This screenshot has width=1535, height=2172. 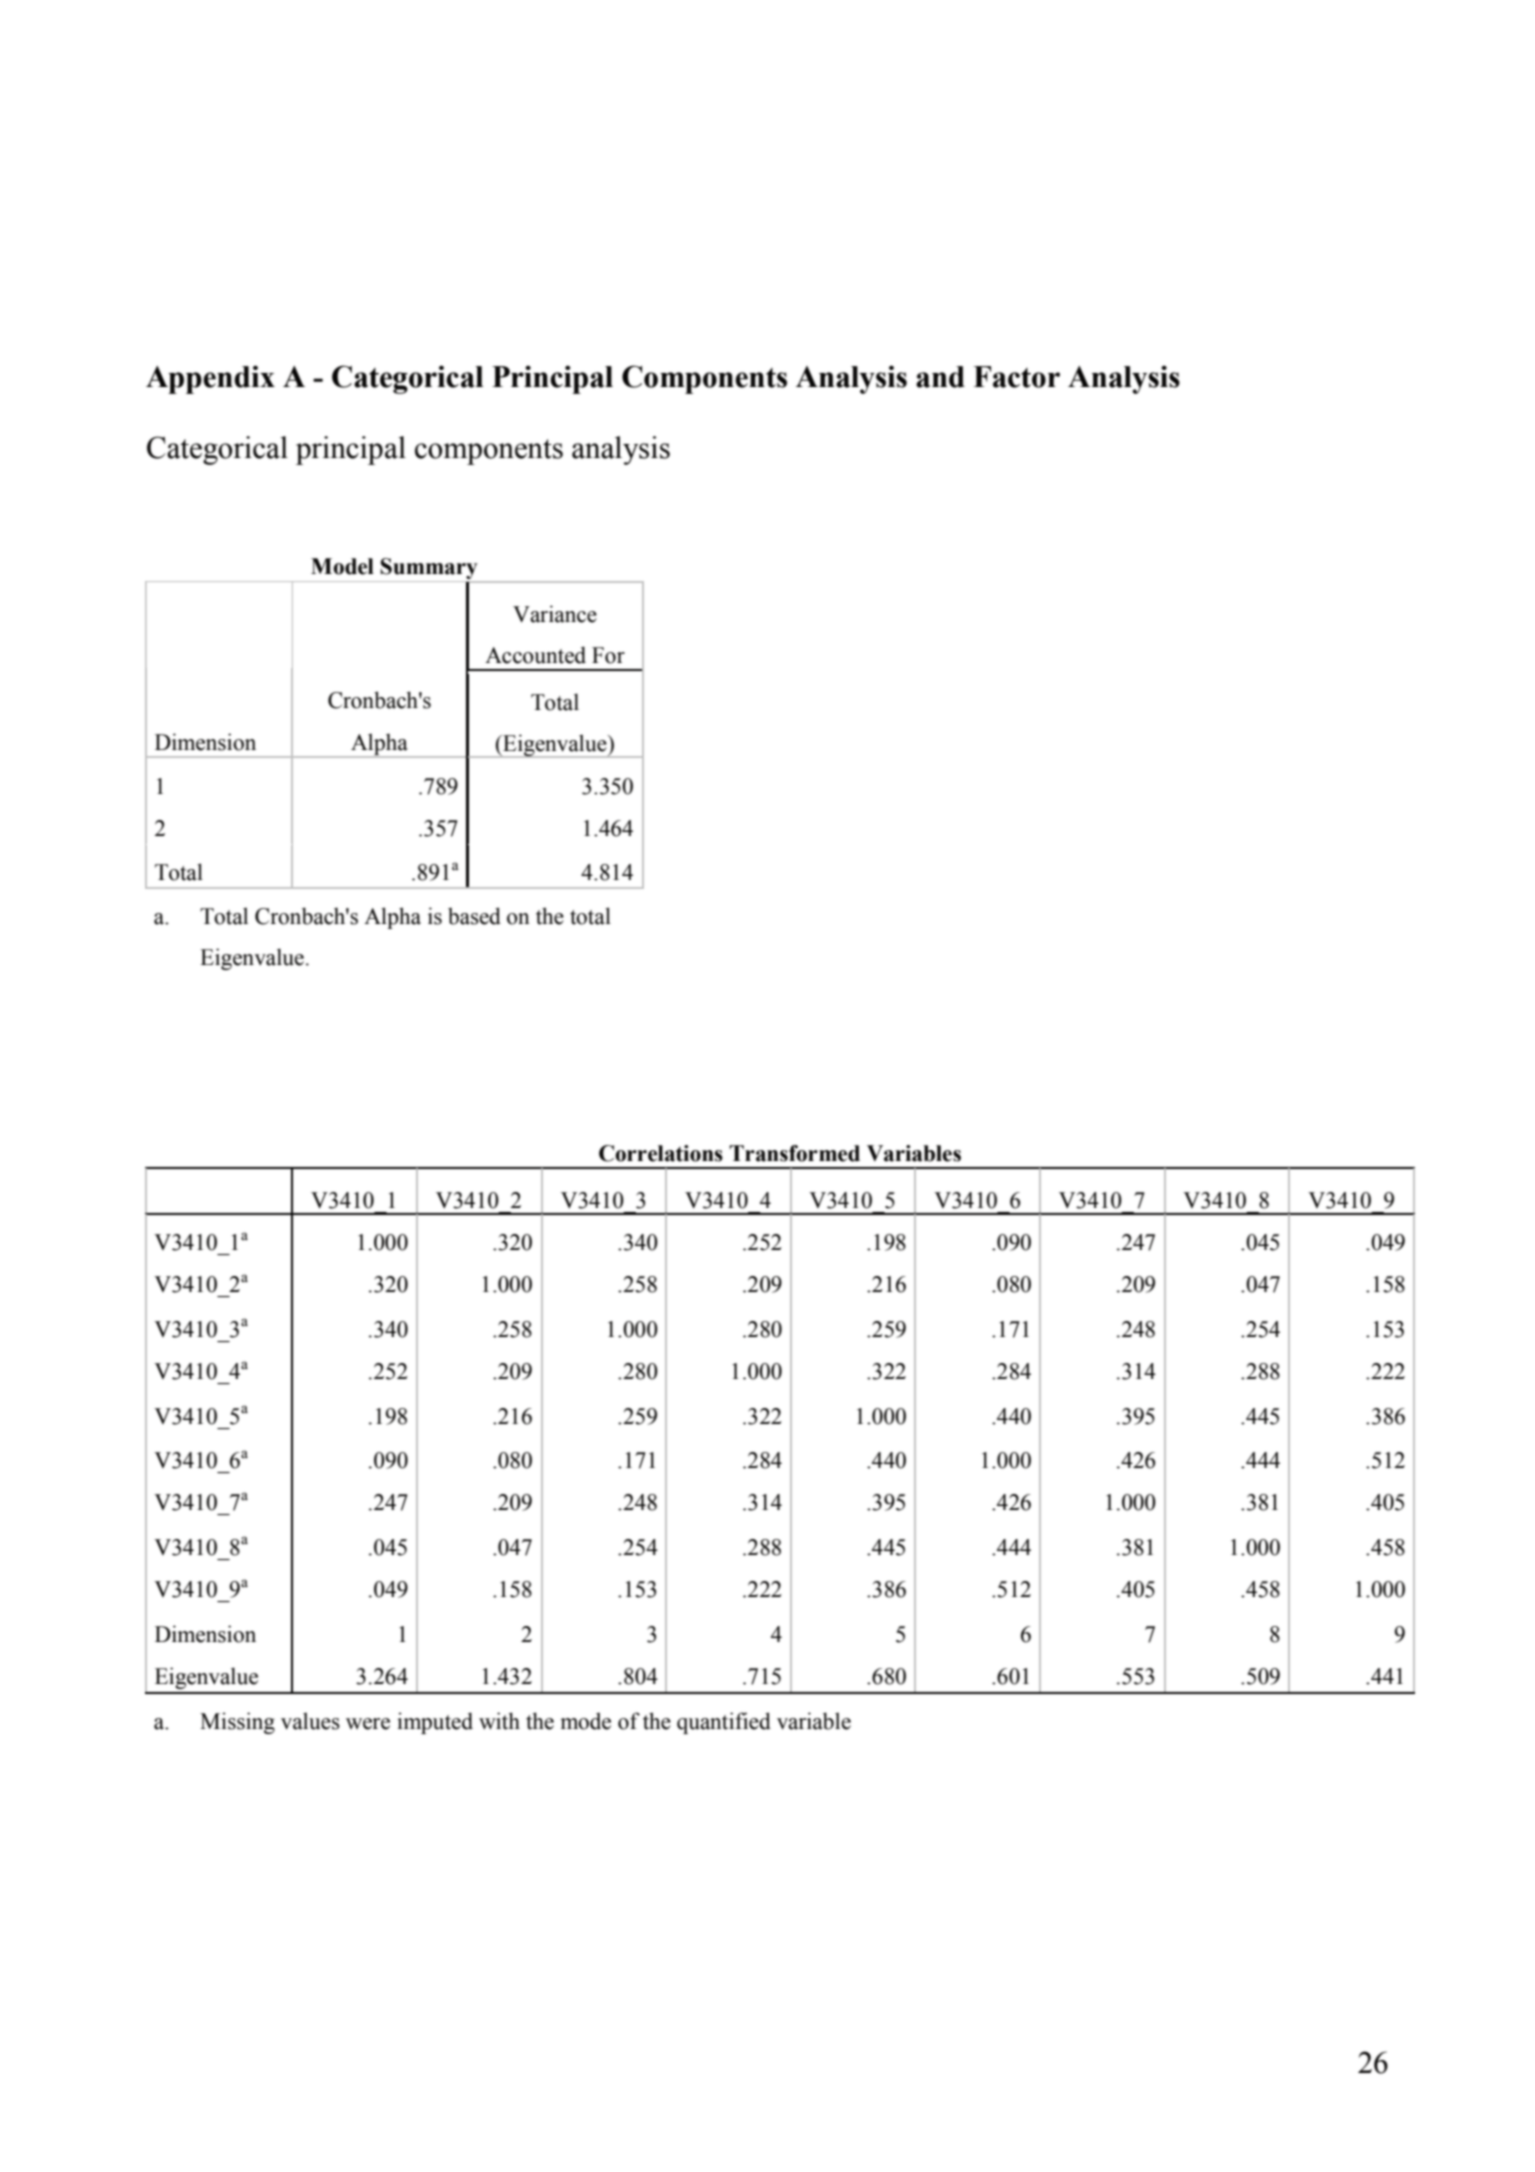 I want to click on values, so click(x=310, y=1721).
